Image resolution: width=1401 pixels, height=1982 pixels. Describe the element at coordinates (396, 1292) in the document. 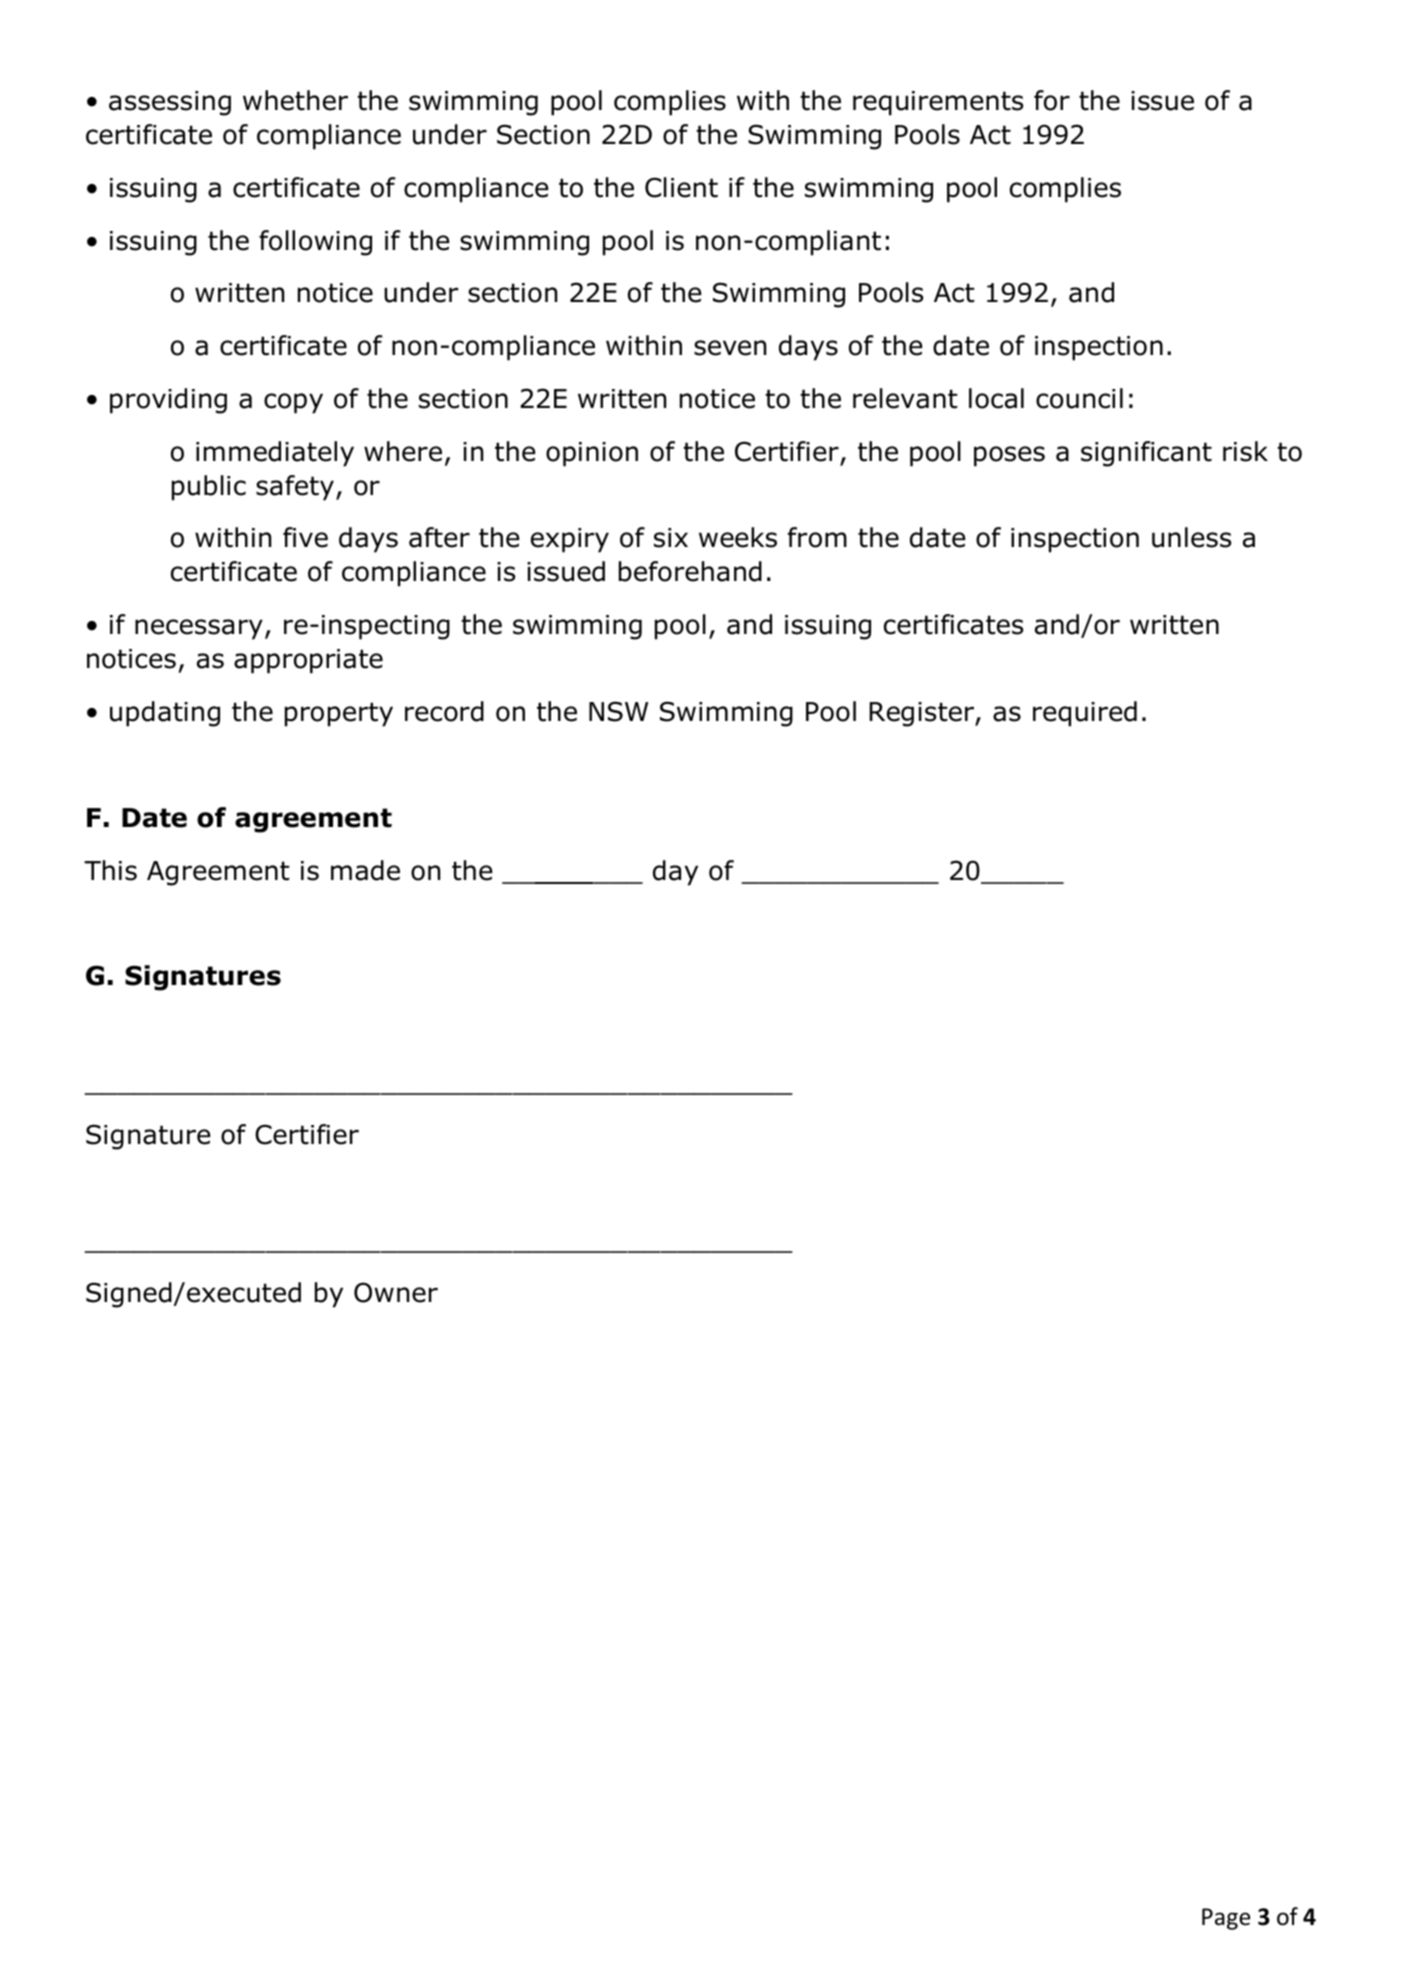

I see `Owner` at that location.
